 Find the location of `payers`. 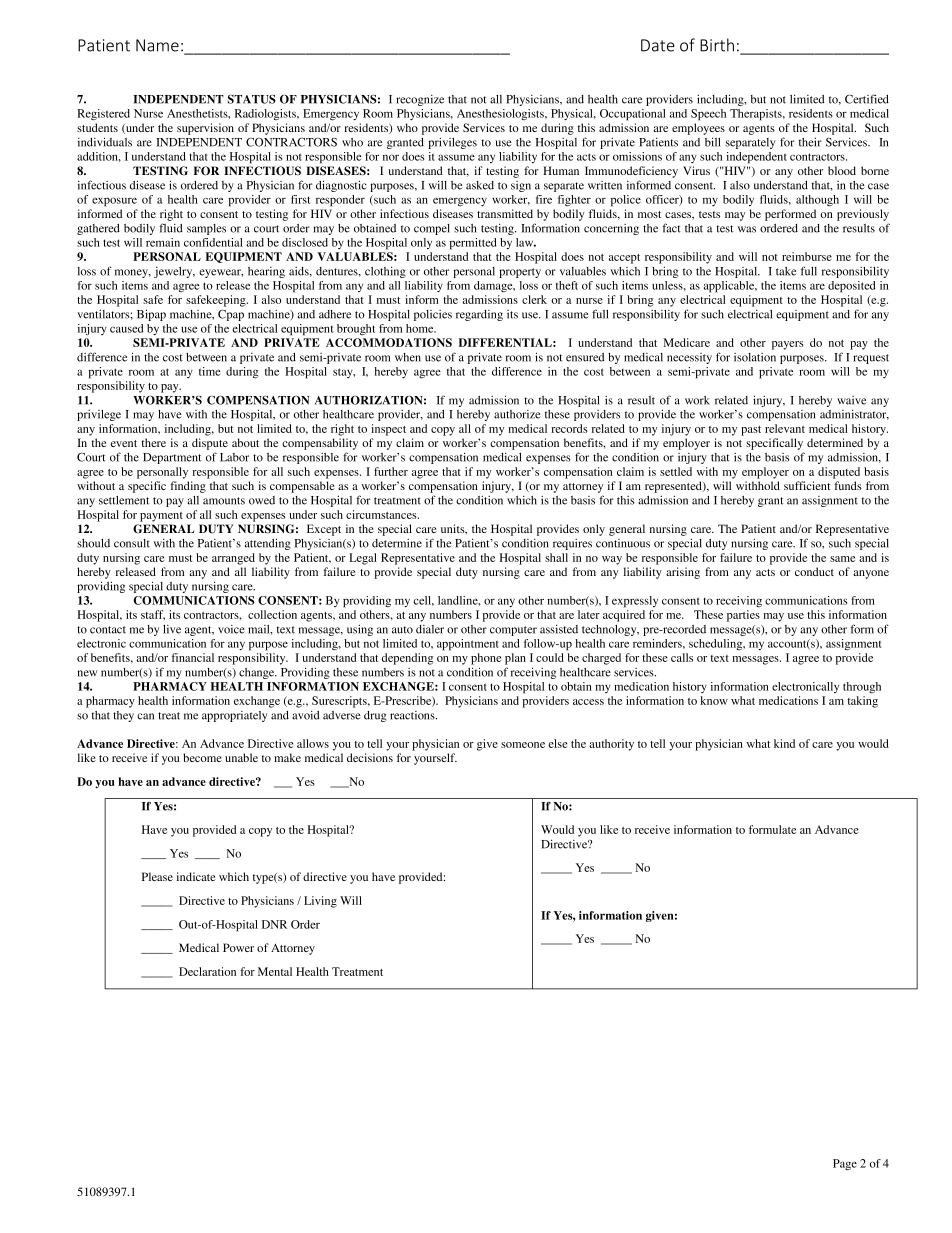

payers is located at coordinates (787, 345).
